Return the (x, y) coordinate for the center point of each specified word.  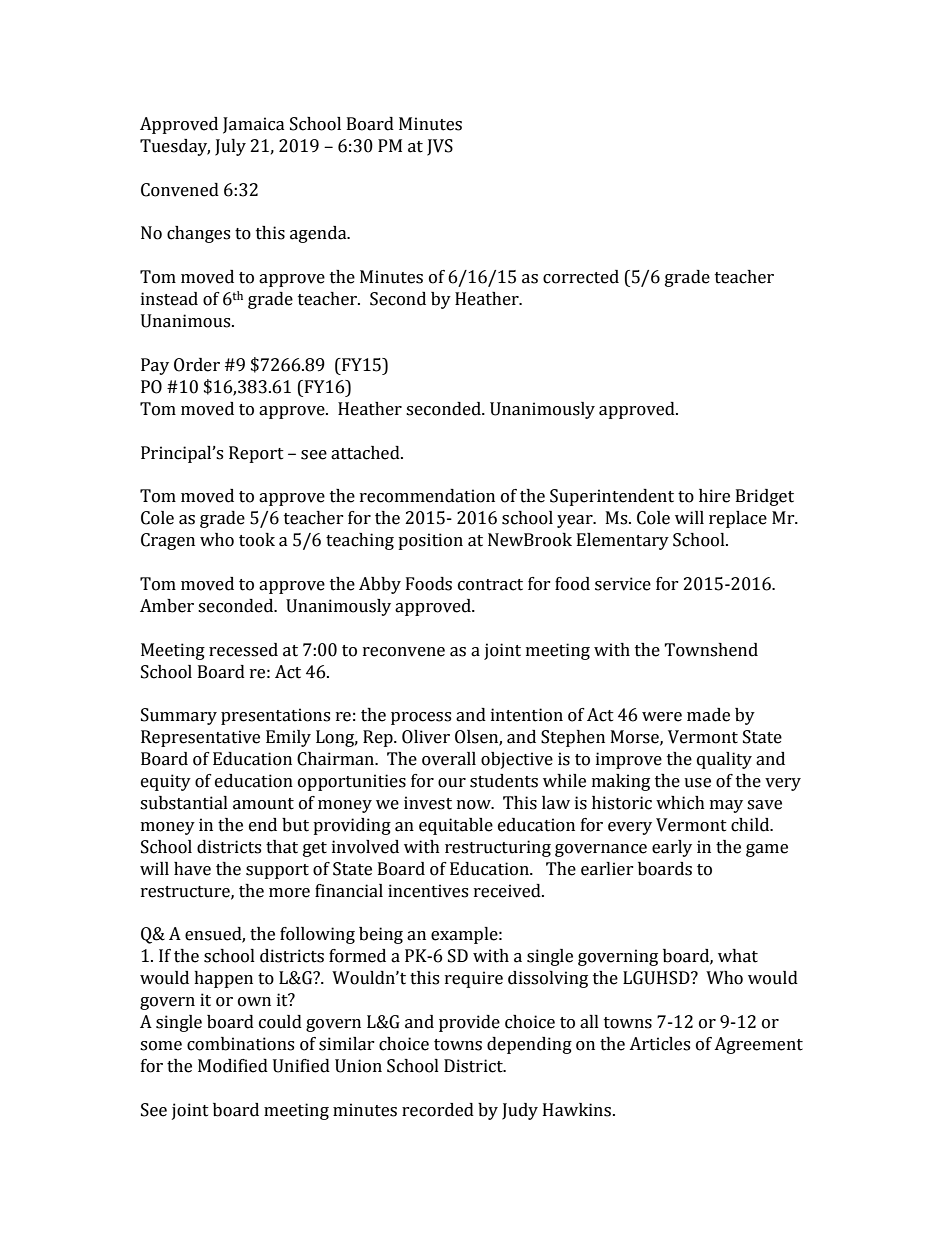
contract (490, 585)
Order (197, 365)
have (192, 869)
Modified (233, 1066)
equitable (456, 826)
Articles (659, 1044)
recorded (438, 1110)
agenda (319, 234)
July (230, 147)
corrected (581, 277)
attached (366, 453)
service (623, 584)
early (672, 848)
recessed (243, 650)
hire (714, 496)
